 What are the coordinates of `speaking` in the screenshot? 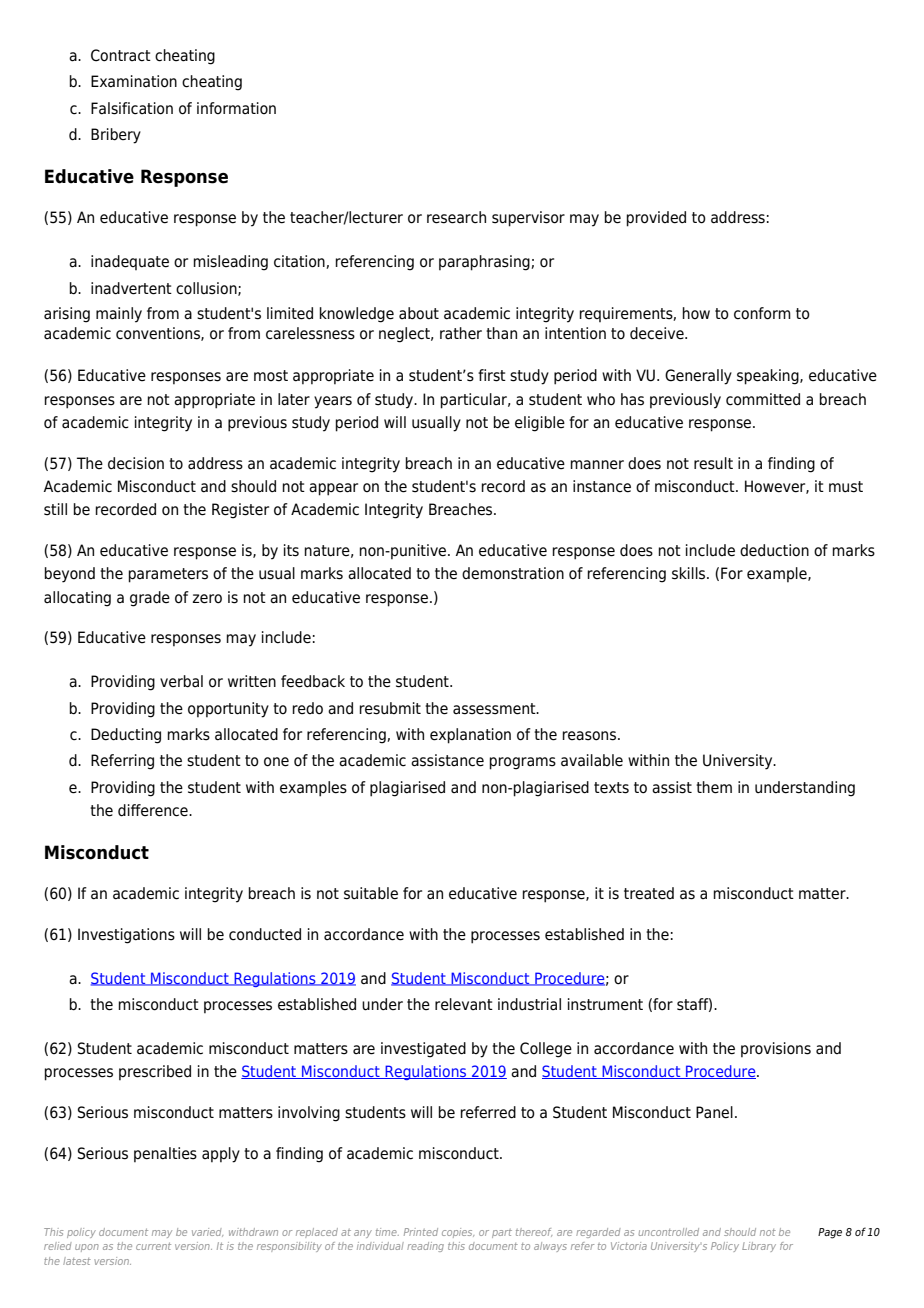 It's located at (769, 377).
